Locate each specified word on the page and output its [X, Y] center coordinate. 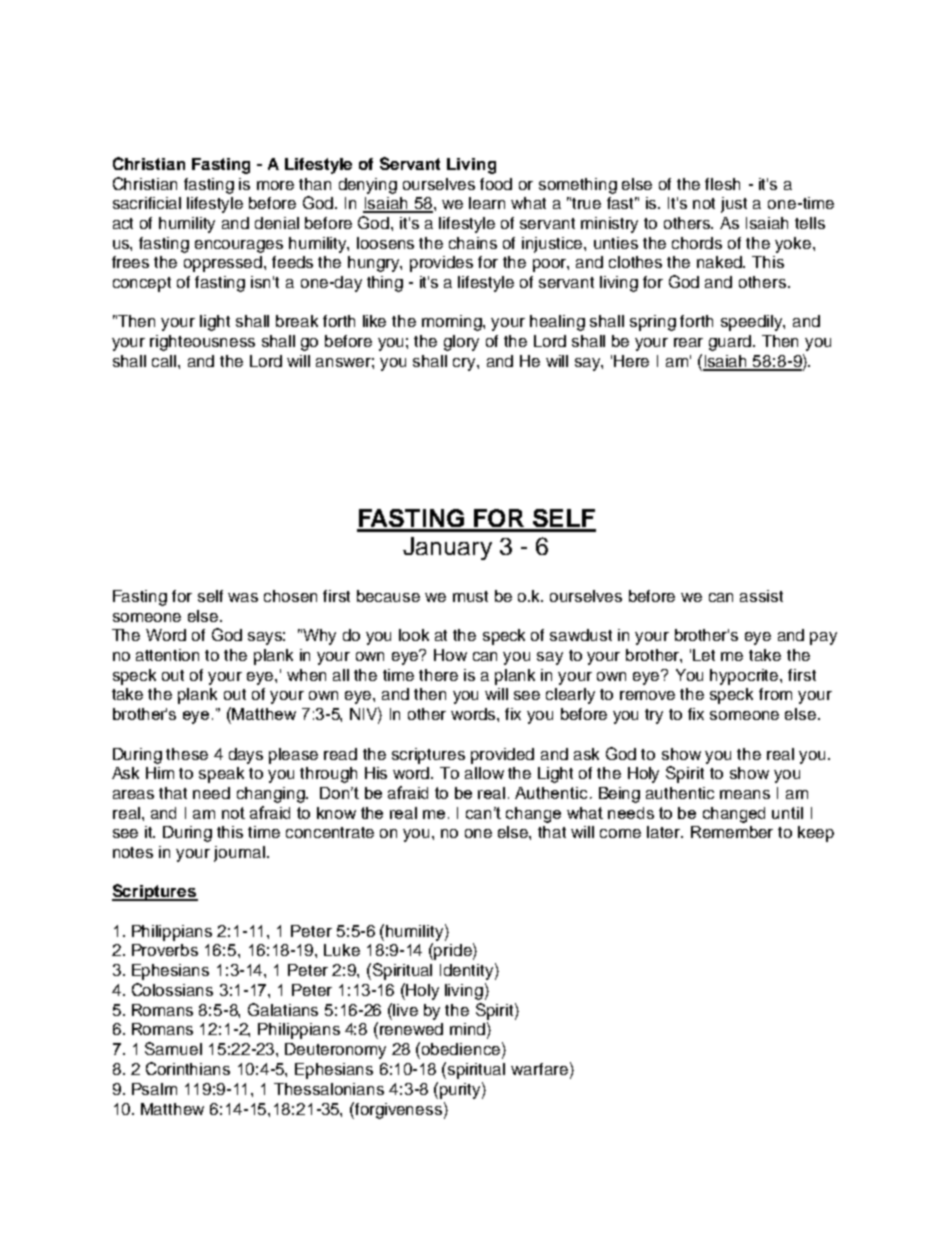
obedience [461, 1049]
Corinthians [188, 1068]
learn [487, 203]
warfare [539, 1069]
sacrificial [147, 203]
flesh [722, 184]
